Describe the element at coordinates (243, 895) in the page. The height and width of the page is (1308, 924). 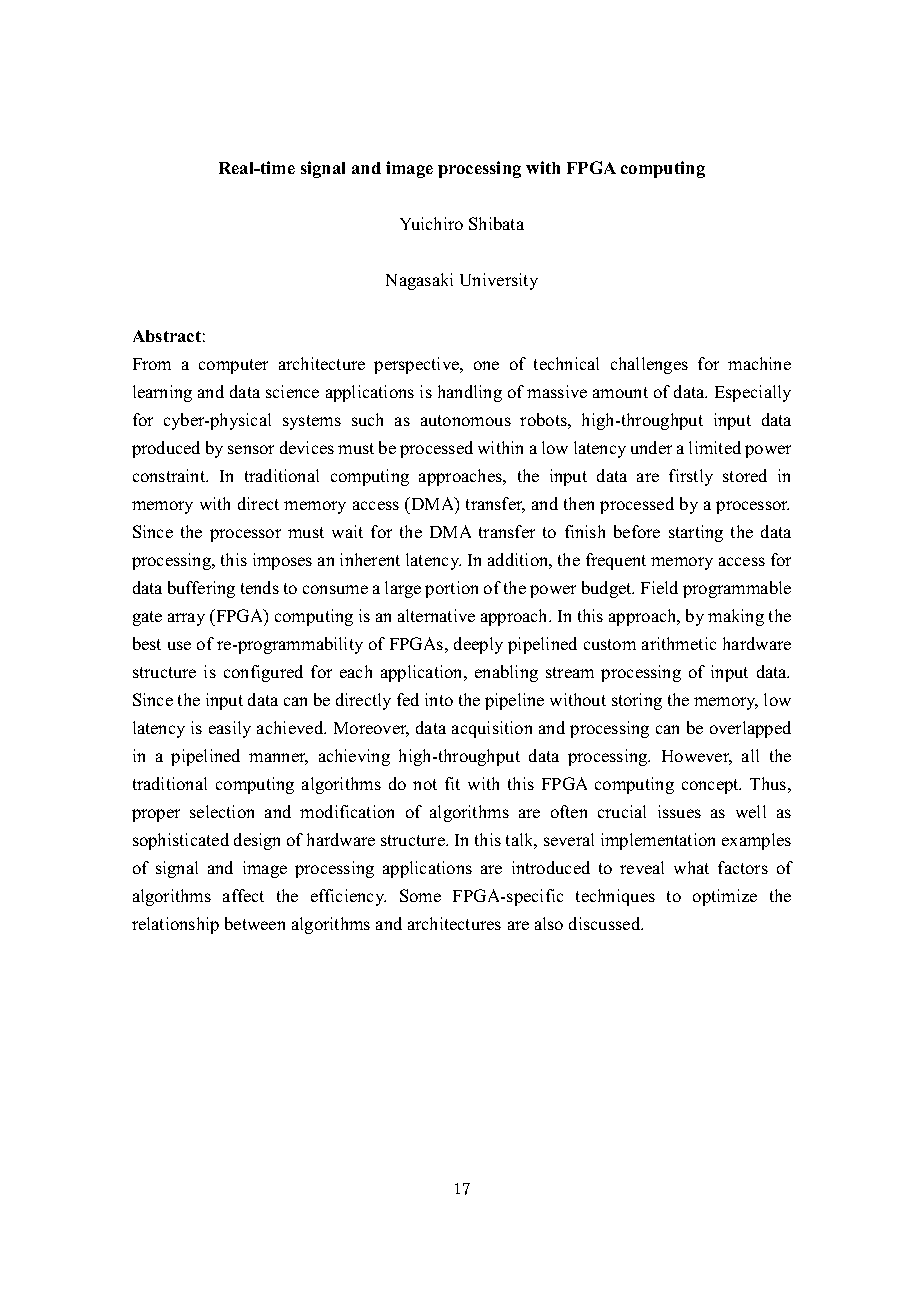
I see `affect` at that location.
